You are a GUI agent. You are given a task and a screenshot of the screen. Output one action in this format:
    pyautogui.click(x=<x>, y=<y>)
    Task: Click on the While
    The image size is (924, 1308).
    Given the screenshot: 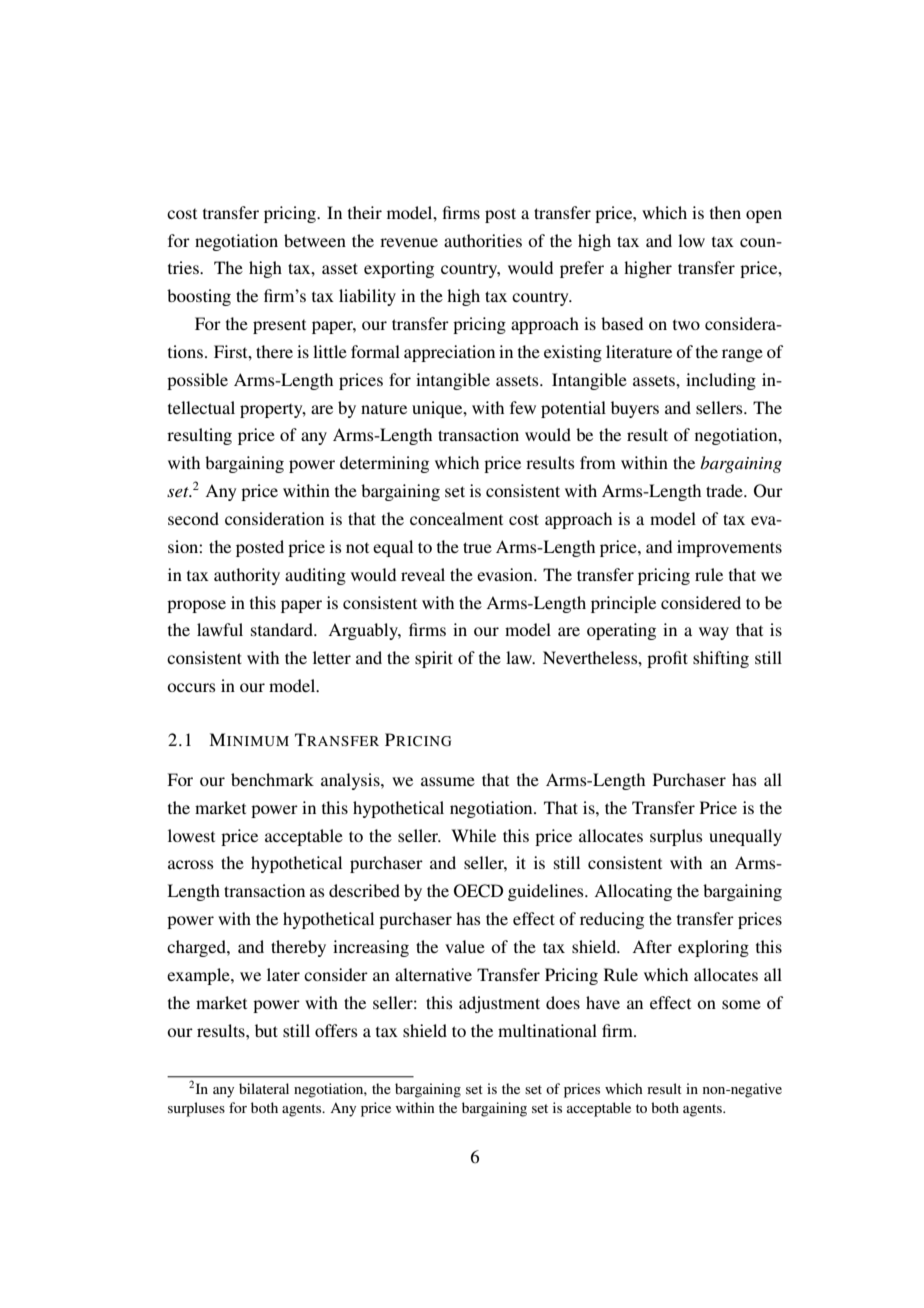 What is the action you would take?
    pyautogui.click(x=473, y=835)
